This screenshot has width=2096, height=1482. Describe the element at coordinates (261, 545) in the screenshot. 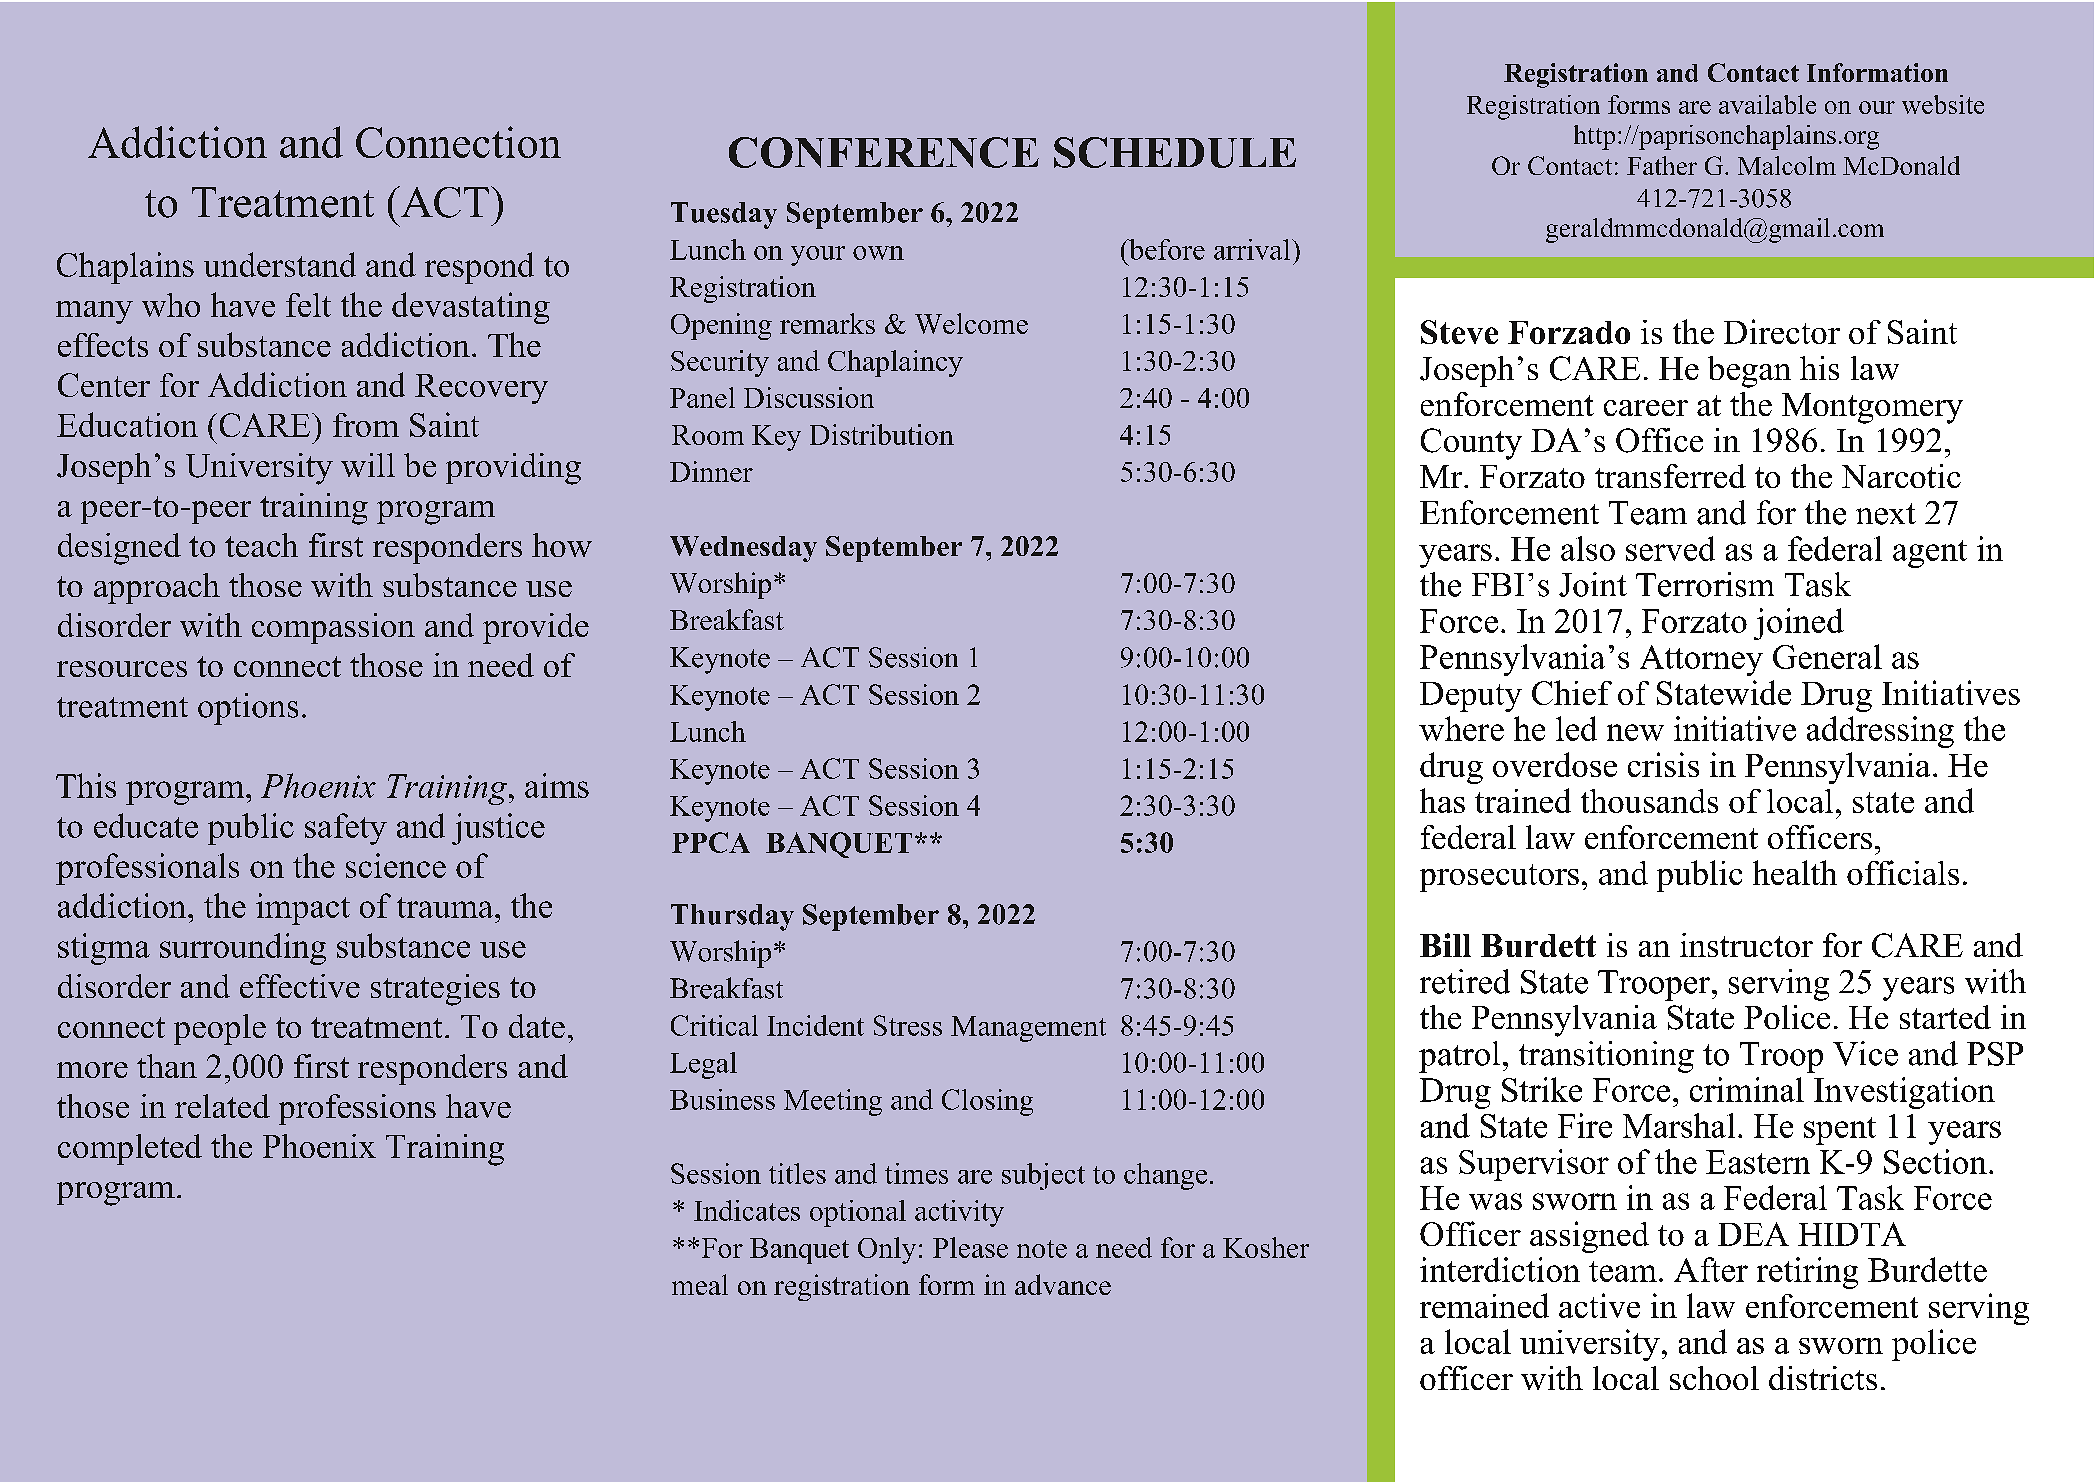

I see `teach` at that location.
